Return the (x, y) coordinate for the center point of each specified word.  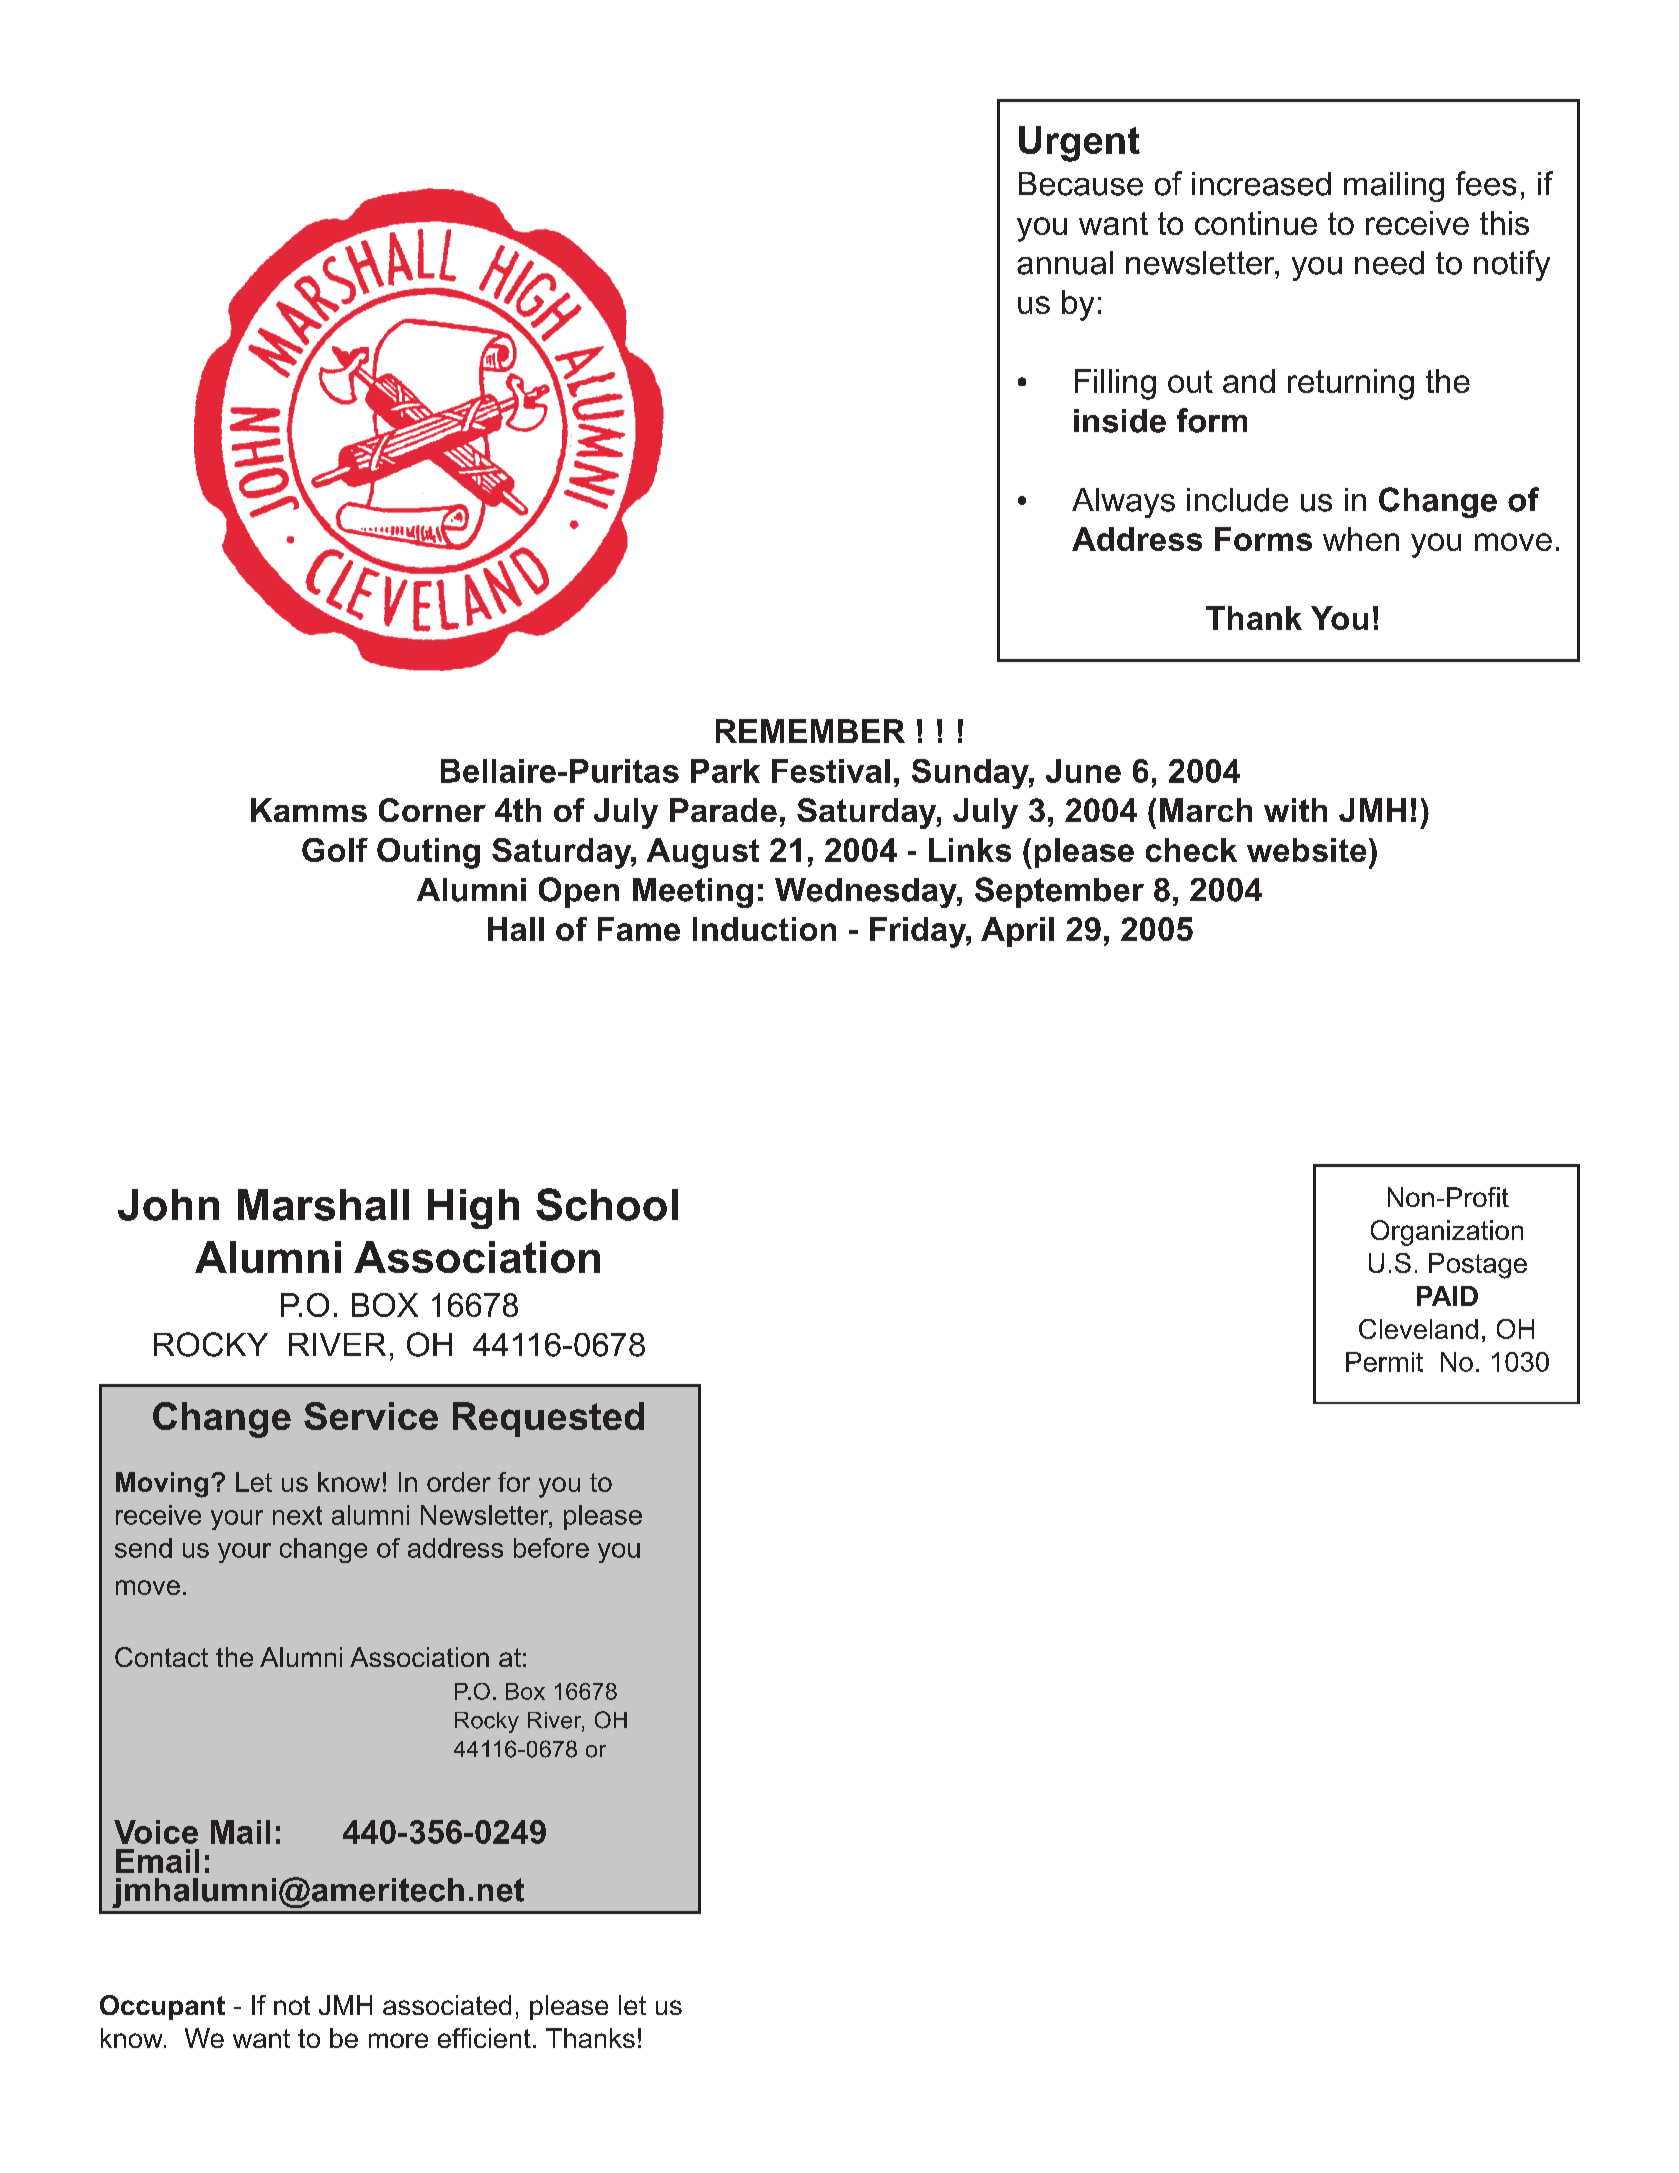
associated (447, 2005)
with (1295, 810)
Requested (548, 1419)
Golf (335, 850)
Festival (831, 771)
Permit (1384, 1362)
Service (371, 1416)
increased (1261, 184)
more (398, 2040)
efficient (484, 2038)
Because (1081, 184)
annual (1065, 263)
